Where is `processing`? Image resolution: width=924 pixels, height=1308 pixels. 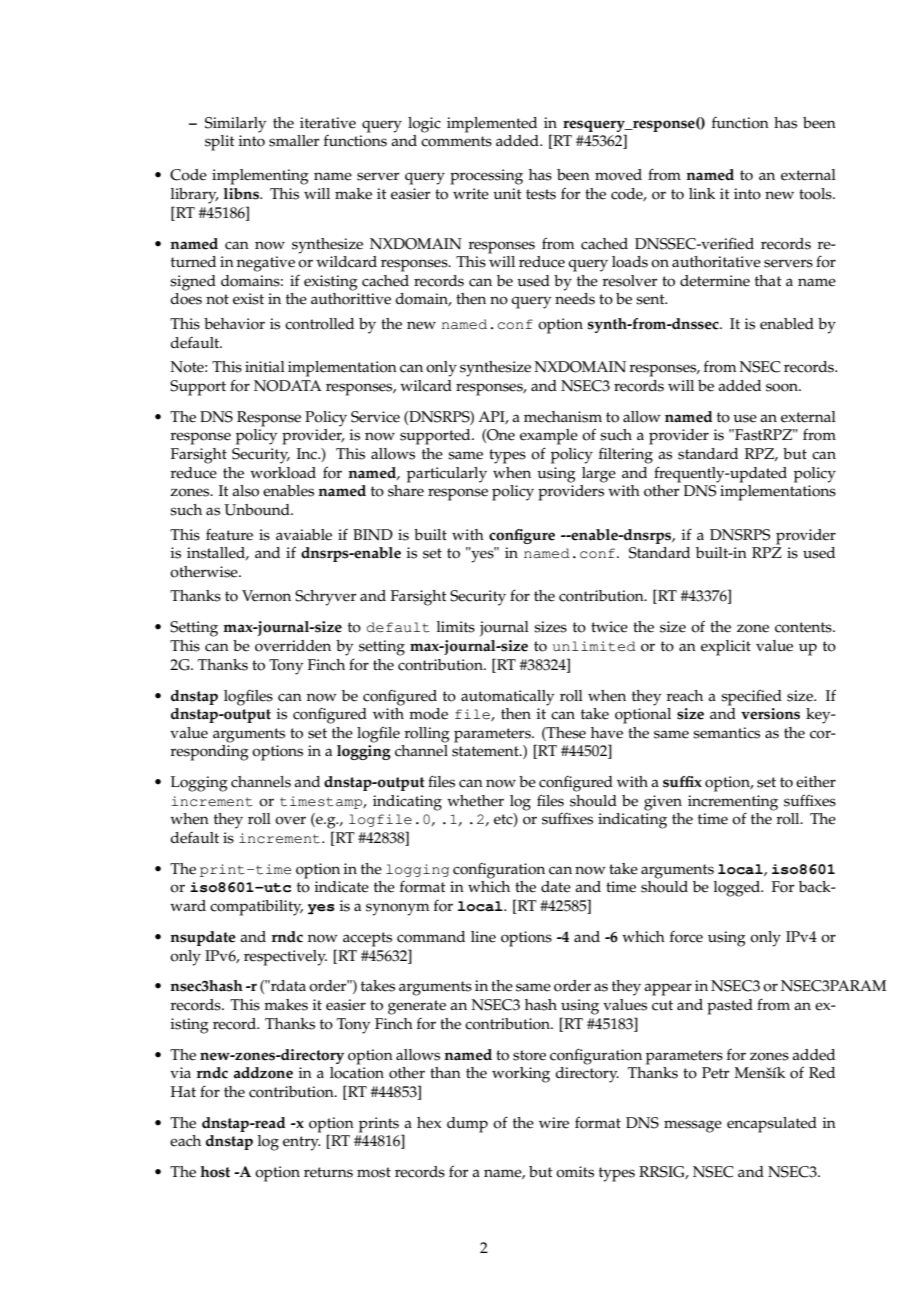 processing is located at coordinates (486, 177).
